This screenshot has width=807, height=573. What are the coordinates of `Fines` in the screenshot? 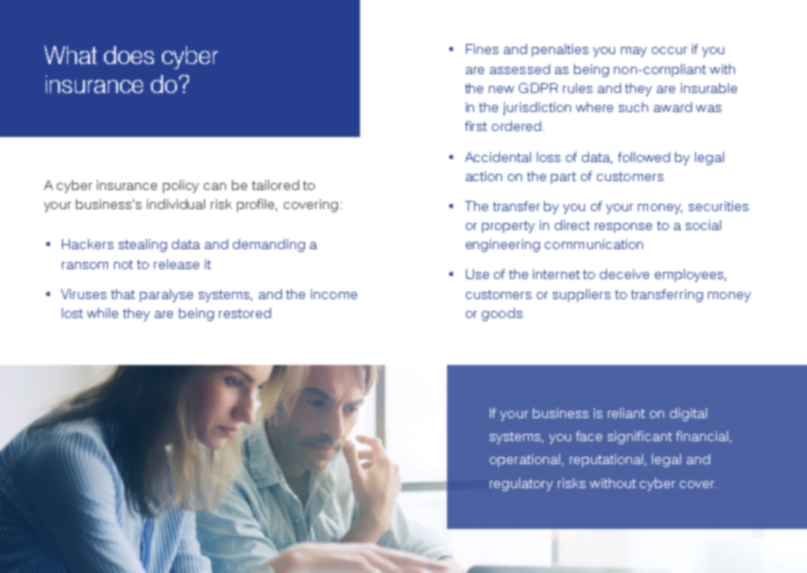 It's located at (482, 49).
